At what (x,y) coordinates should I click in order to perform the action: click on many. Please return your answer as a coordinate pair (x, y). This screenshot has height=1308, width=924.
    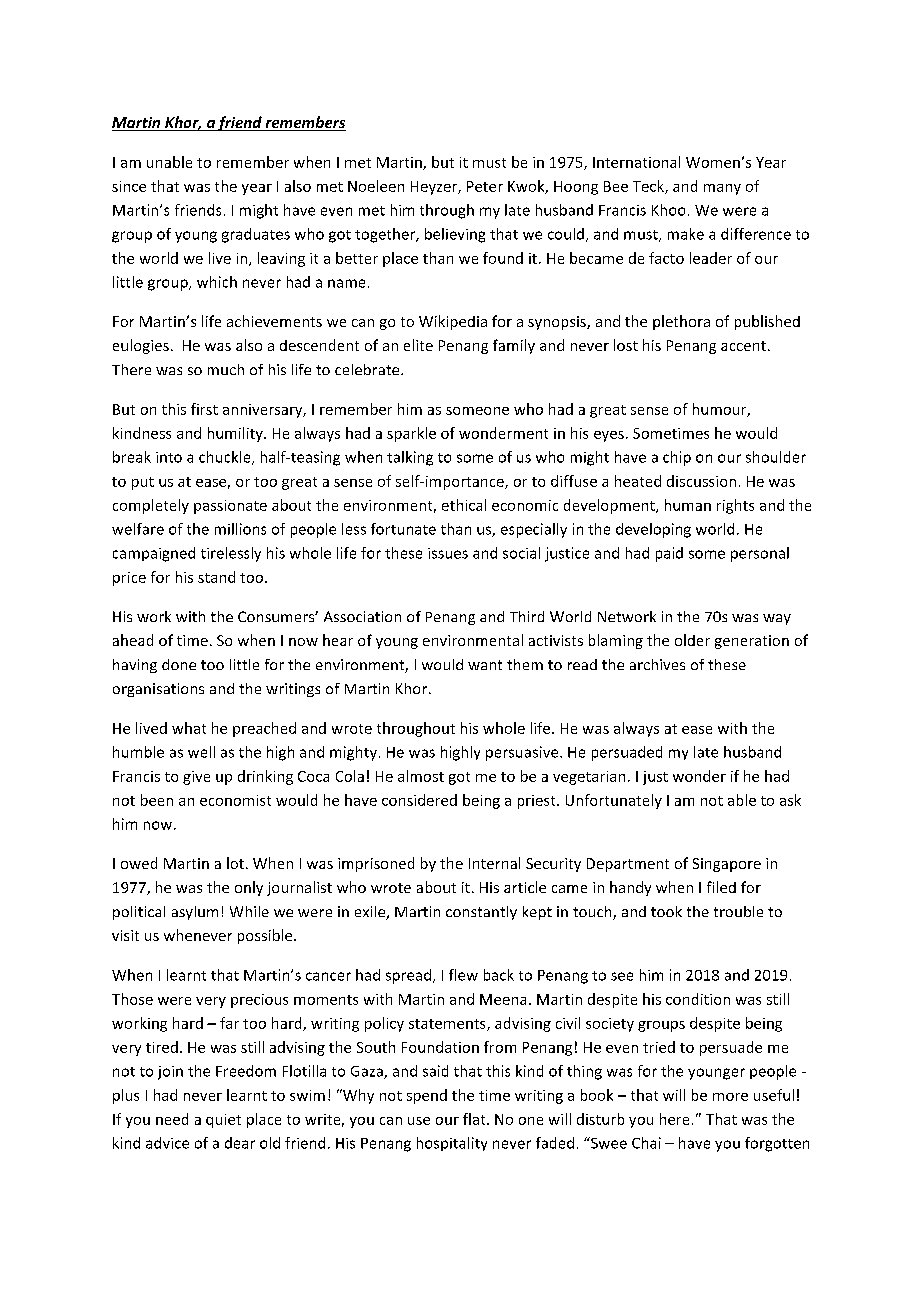
    Looking at the image, I should click on (722, 189).
